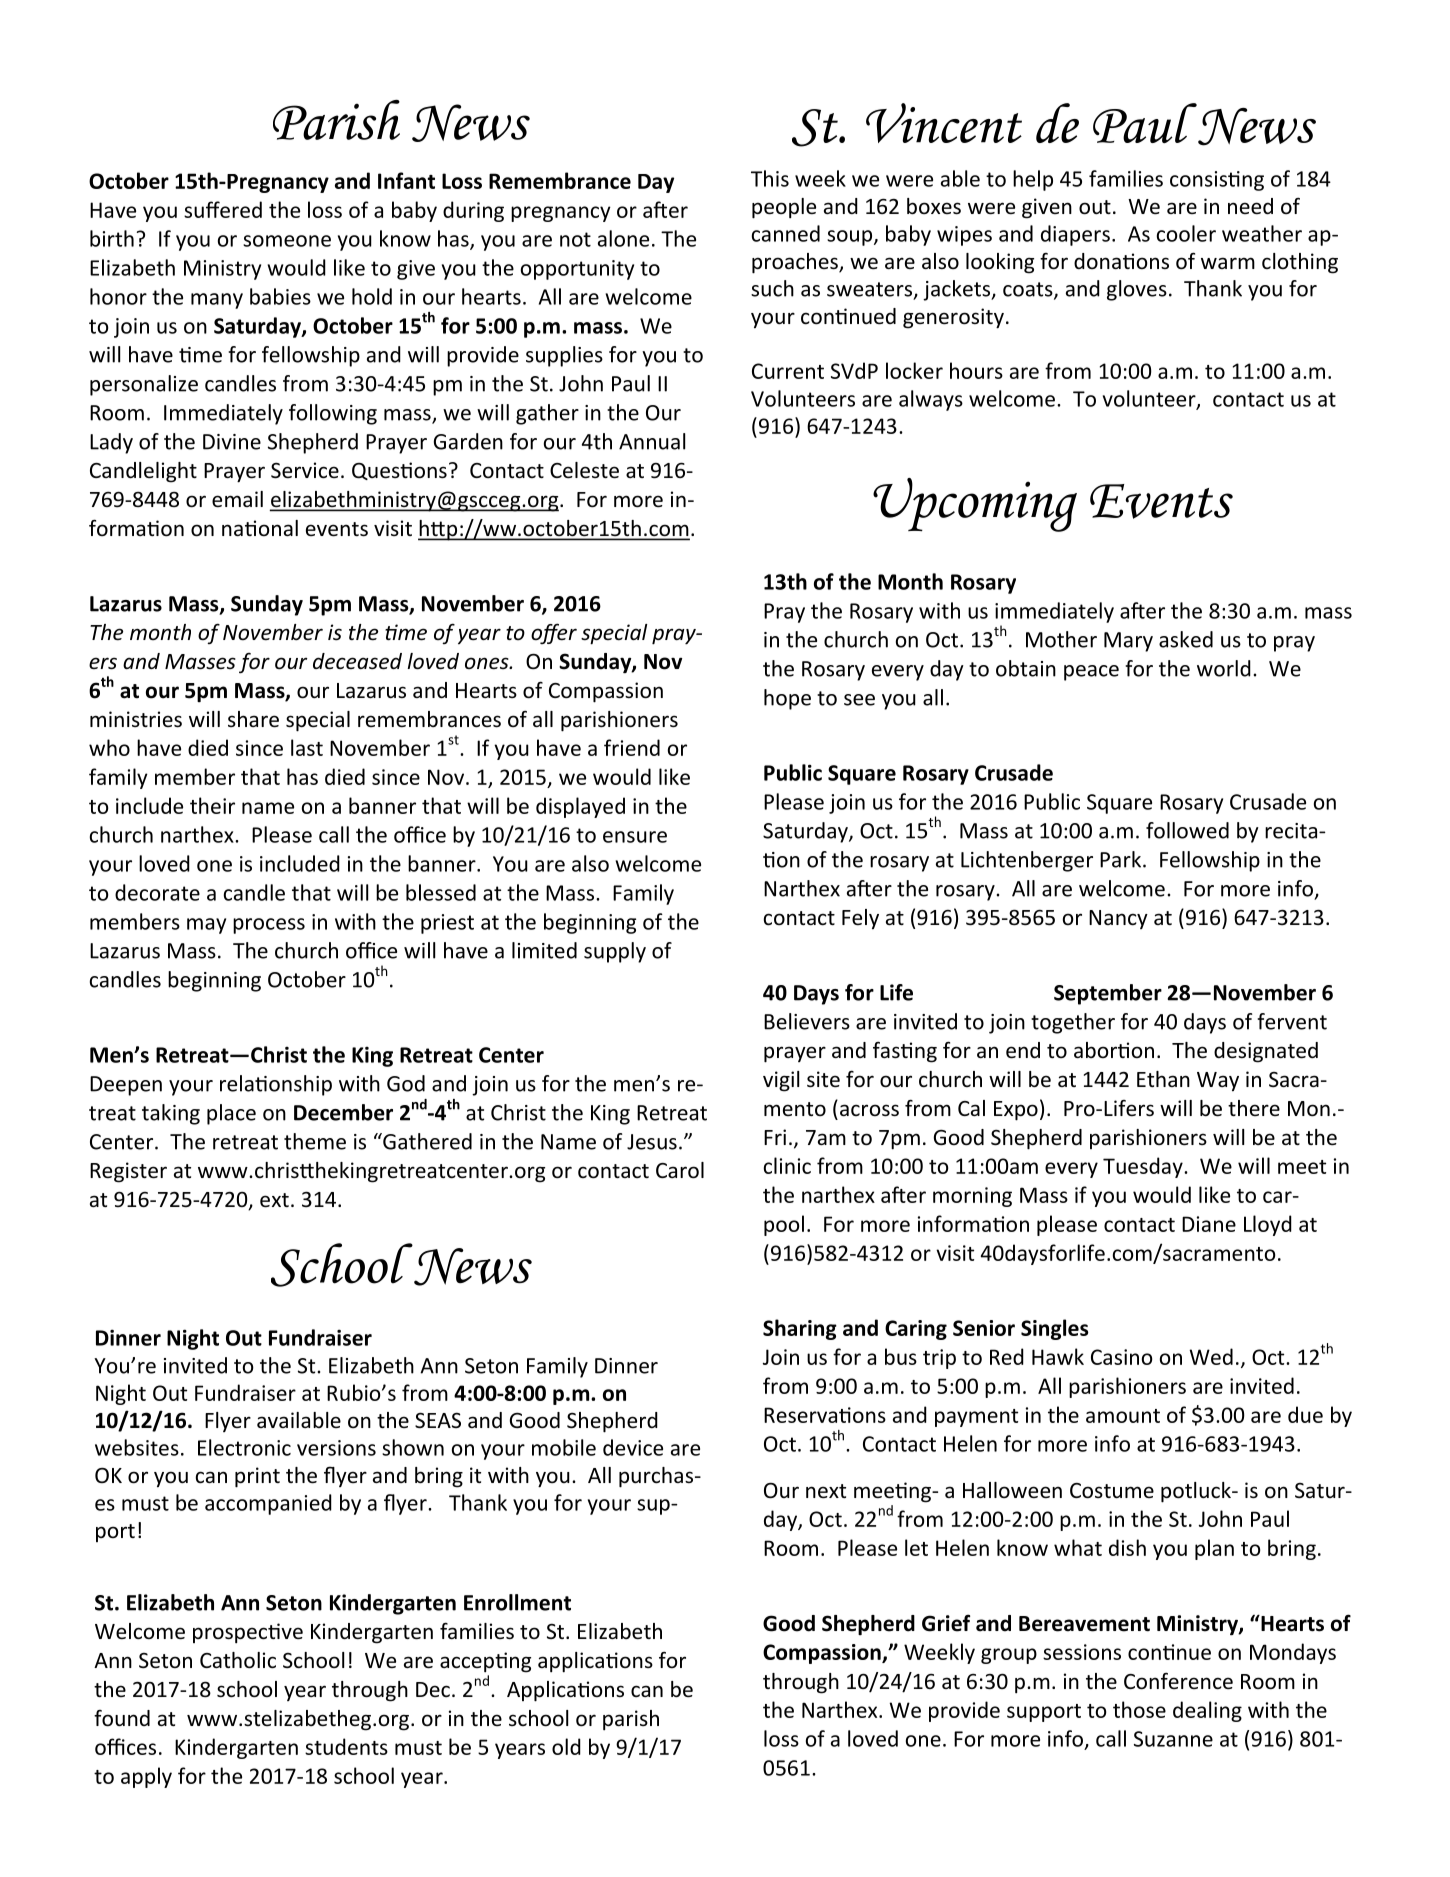 This document has height=1877, width=1450. What do you see at coordinates (615, 952) in the document?
I see `supply` at bounding box center [615, 952].
